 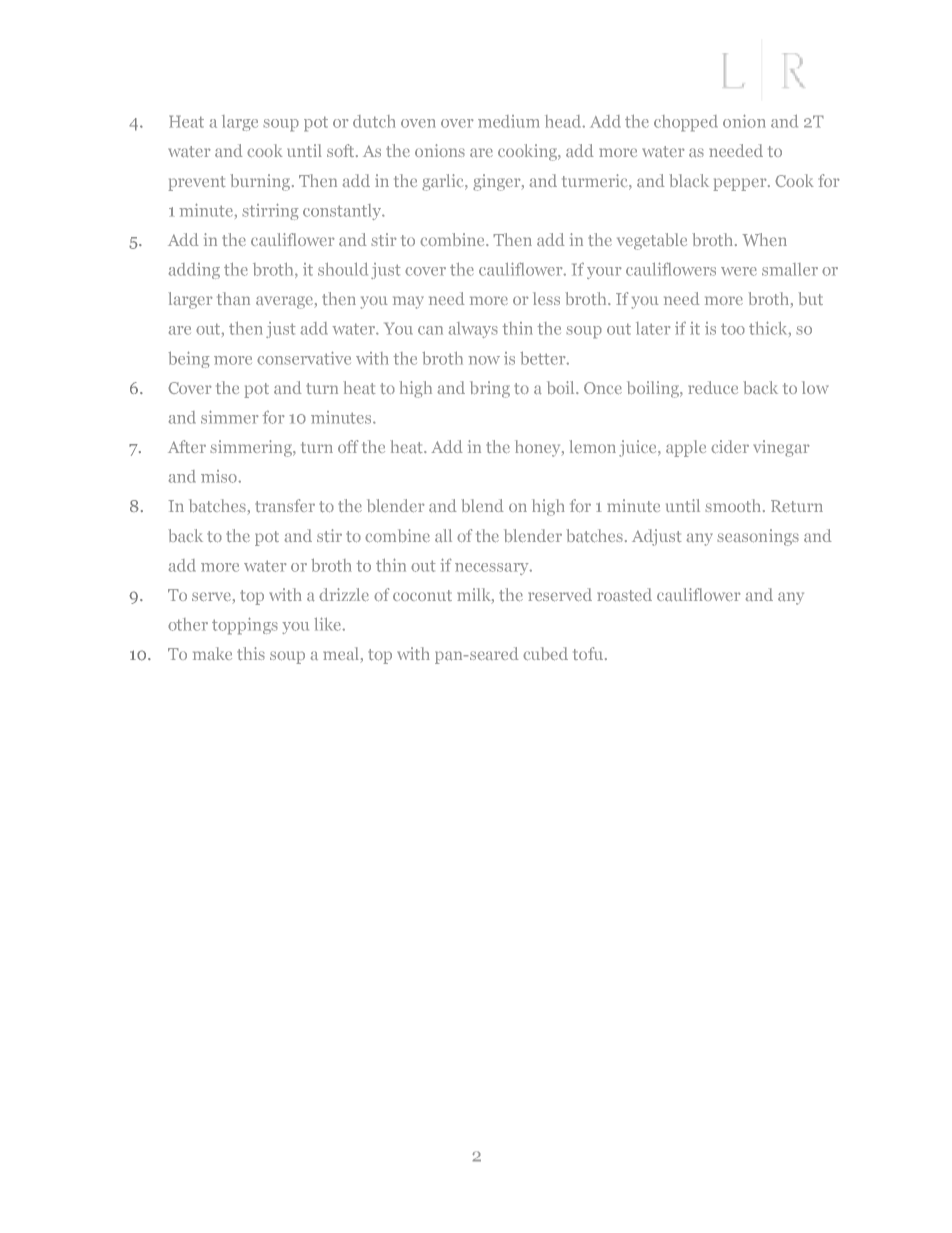 I want to click on than, so click(x=233, y=299).
